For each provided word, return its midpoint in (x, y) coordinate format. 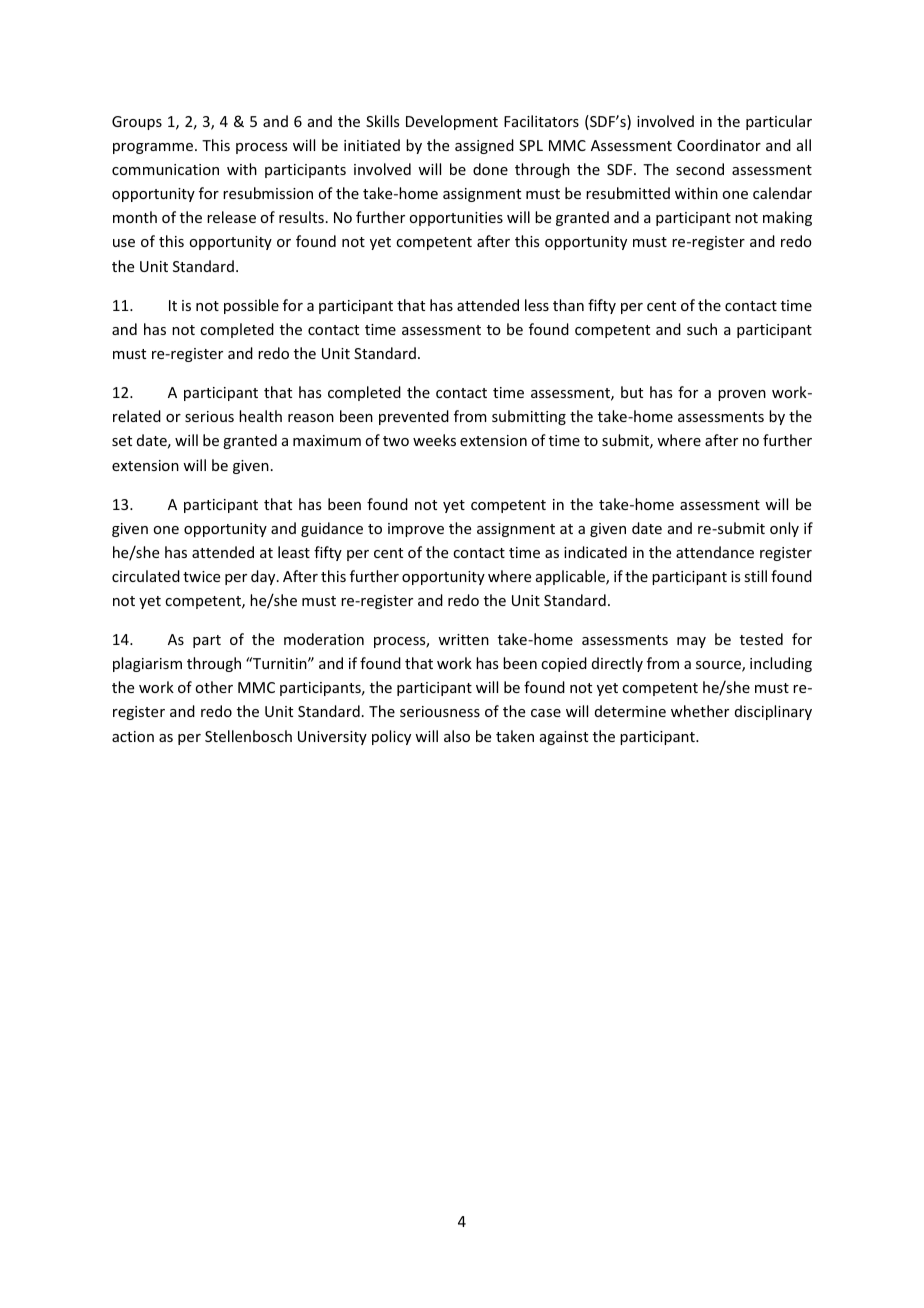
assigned (484, 146)
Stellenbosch (248, 736)
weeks (434, 440)
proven (742, 395)
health (260, 416)
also (457, 736)
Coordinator (719, 145)
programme (153, 148)
